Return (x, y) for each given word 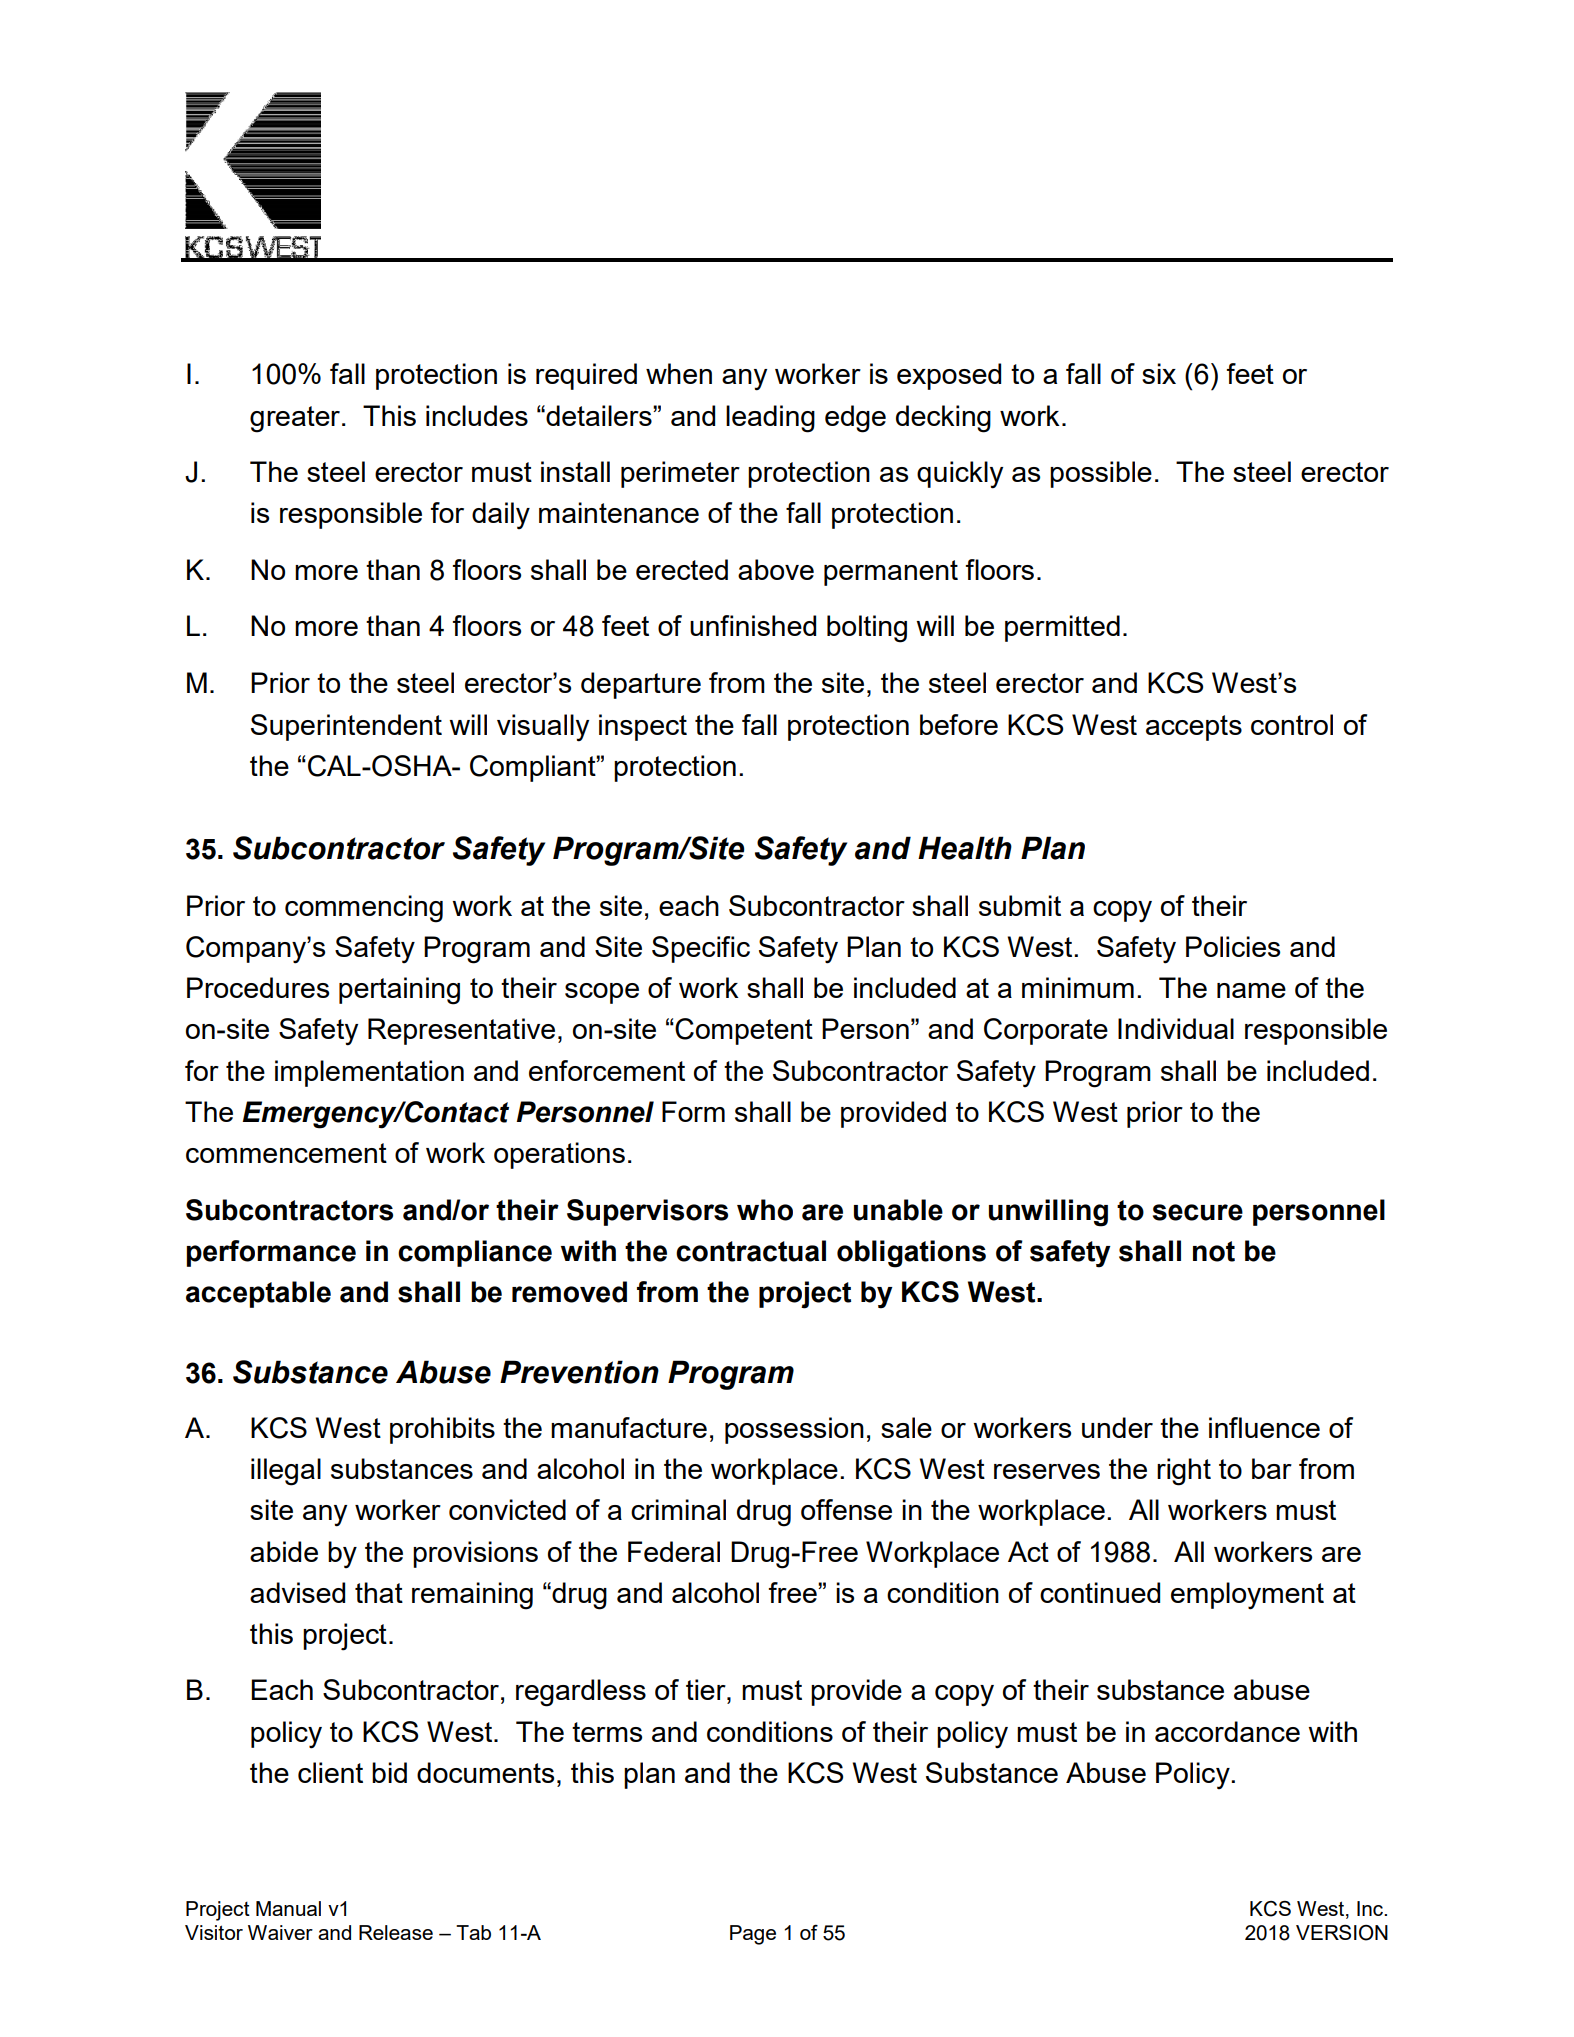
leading (770, 419)
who (765, 1210)
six (1159, 373)
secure (1198, 1212)
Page (753, 1935)
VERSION (1342, 1933)
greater (296, 419)
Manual (288, 1908)
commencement (286, 1153)
